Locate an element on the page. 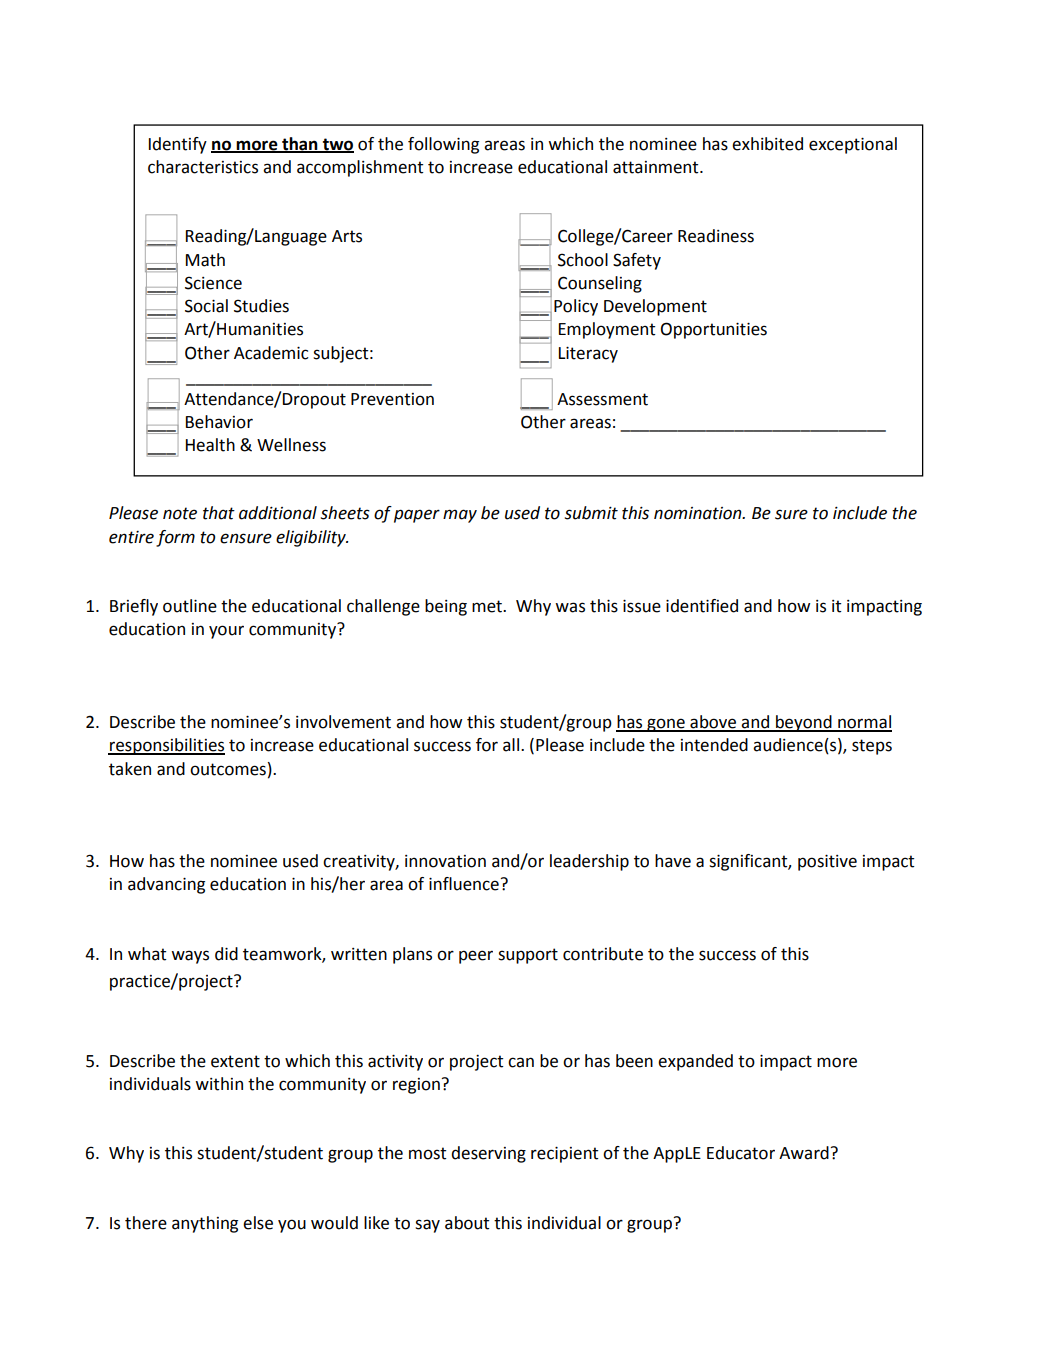 The image size is (1057, 1368). advancing is located at coordinates (166, 885).
